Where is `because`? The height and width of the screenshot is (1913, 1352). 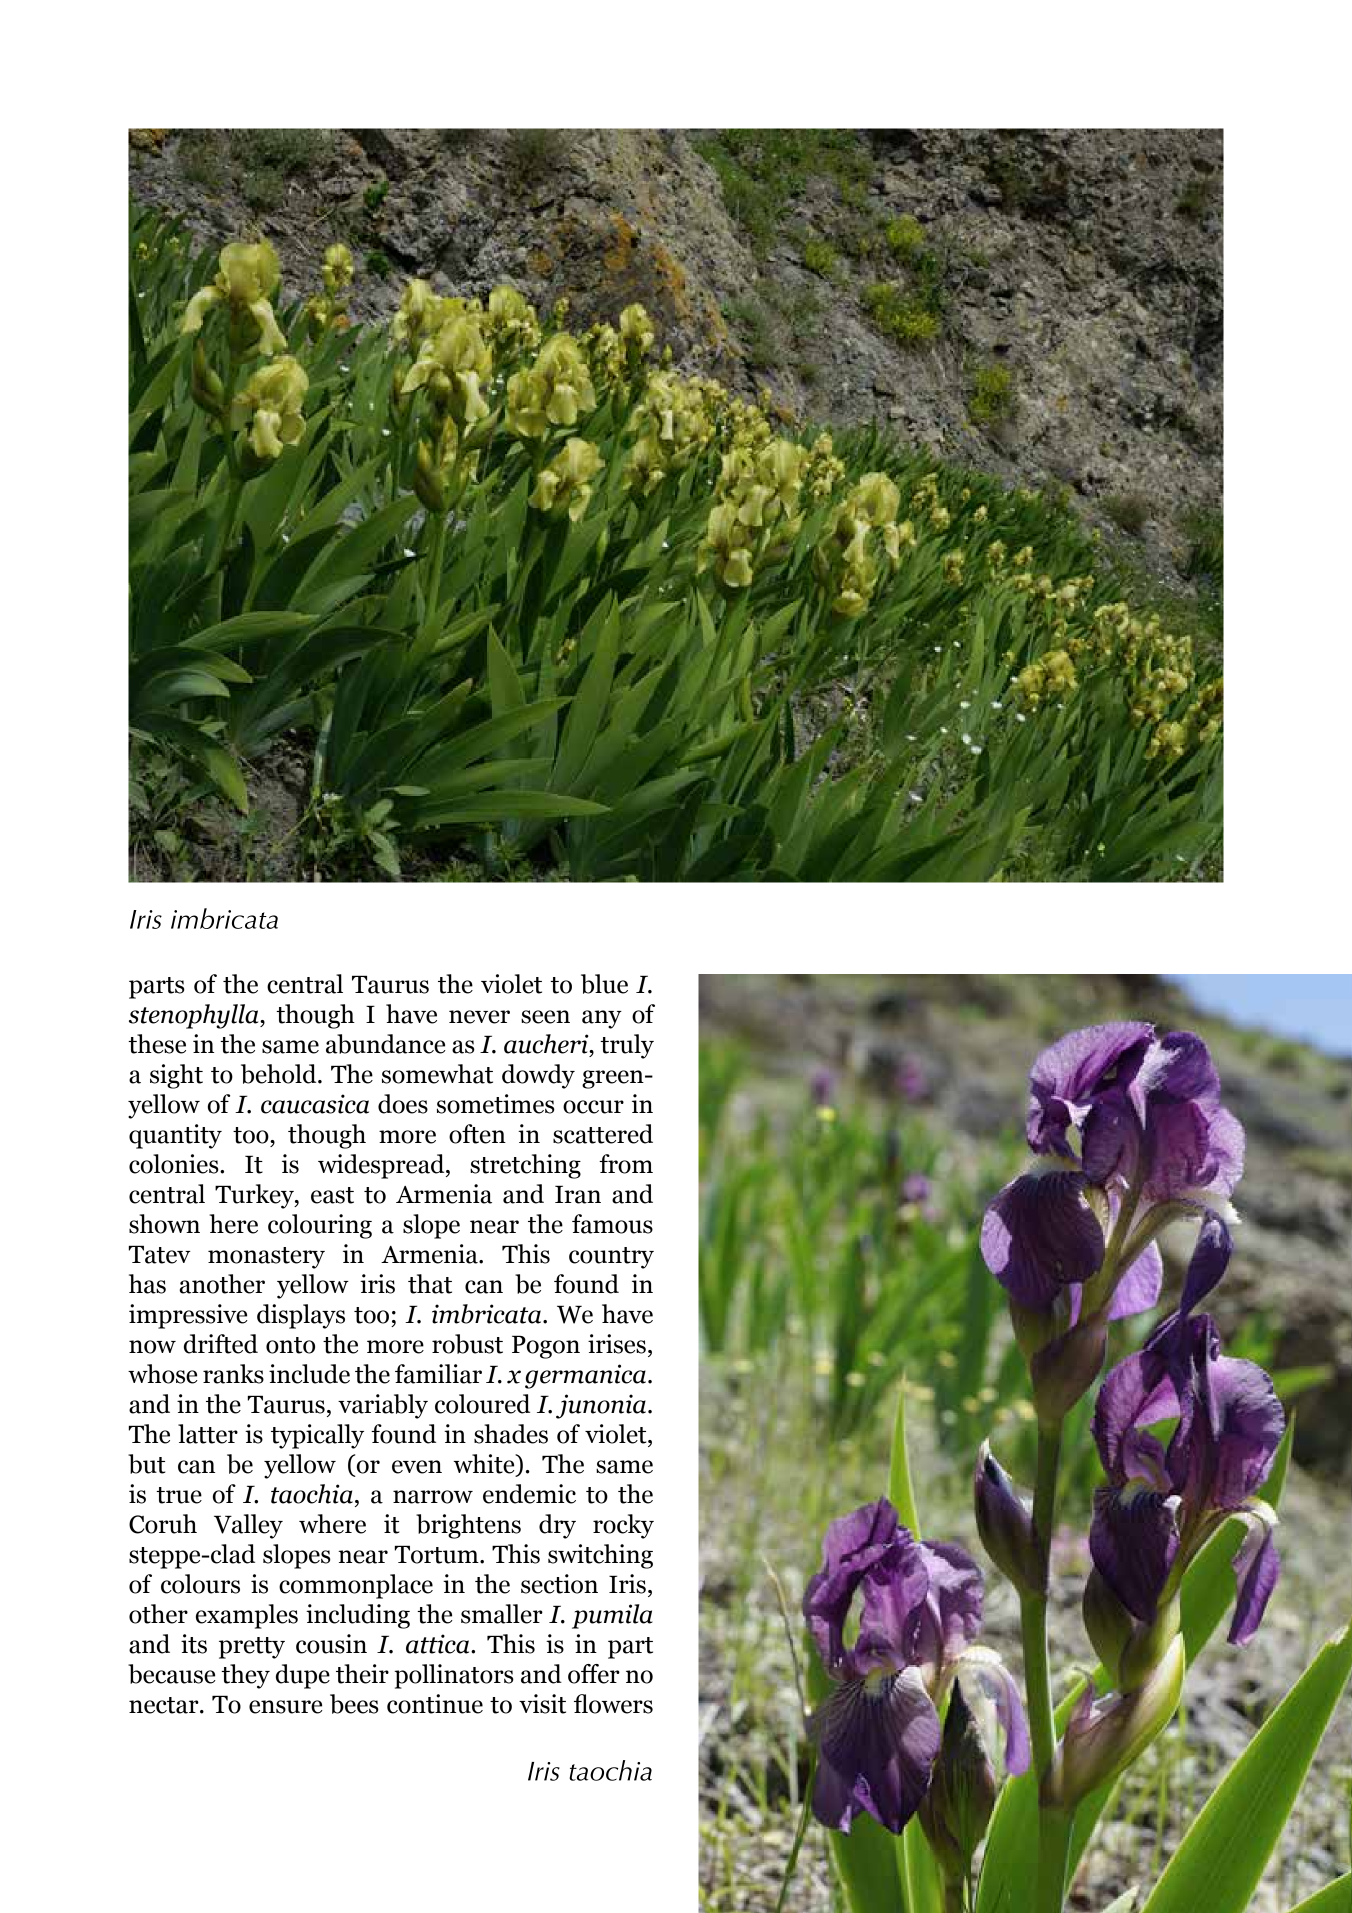 because is located at coordinates (172, 1674).
